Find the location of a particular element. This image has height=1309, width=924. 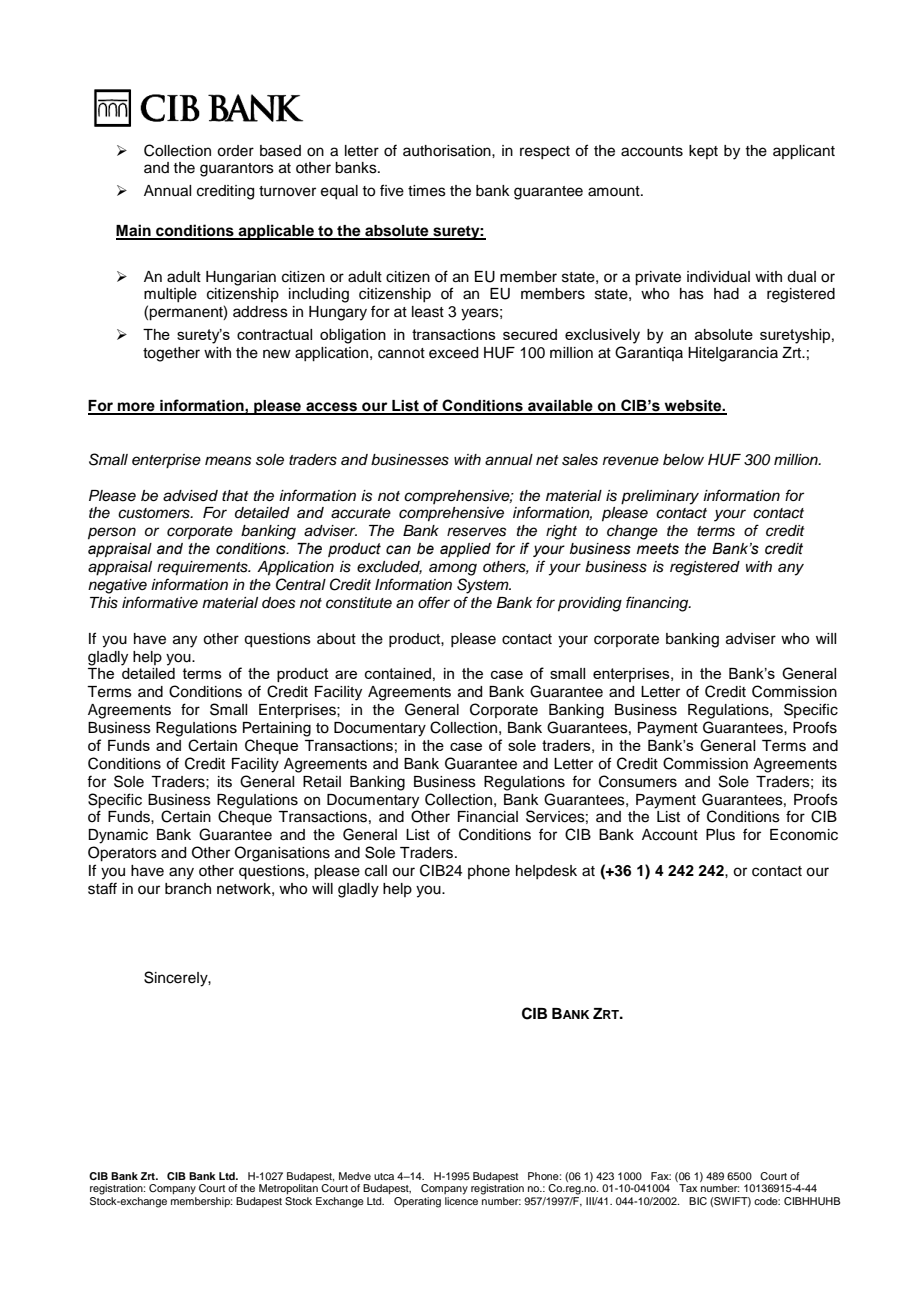

Plus is located at coordinates (720, 835).
